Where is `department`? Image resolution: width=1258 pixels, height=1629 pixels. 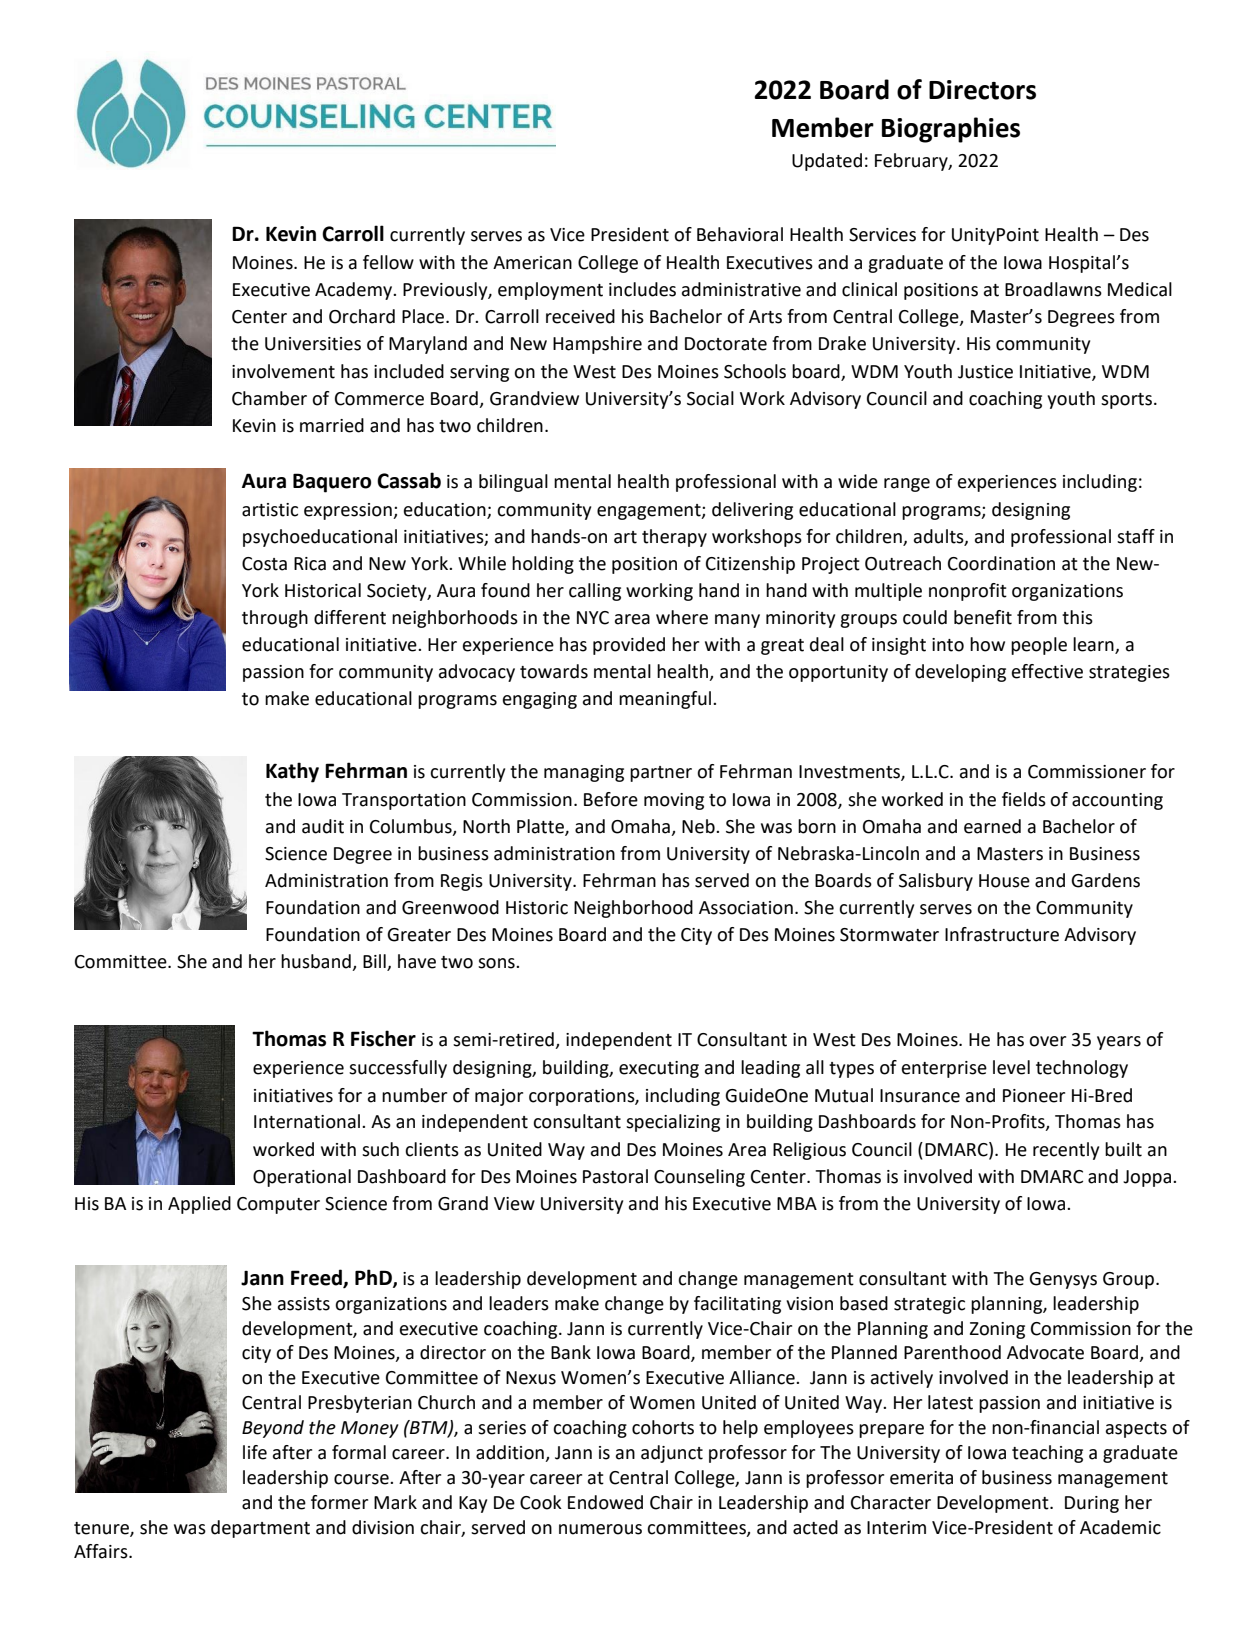
department is located at coordinates (260, 1529).
